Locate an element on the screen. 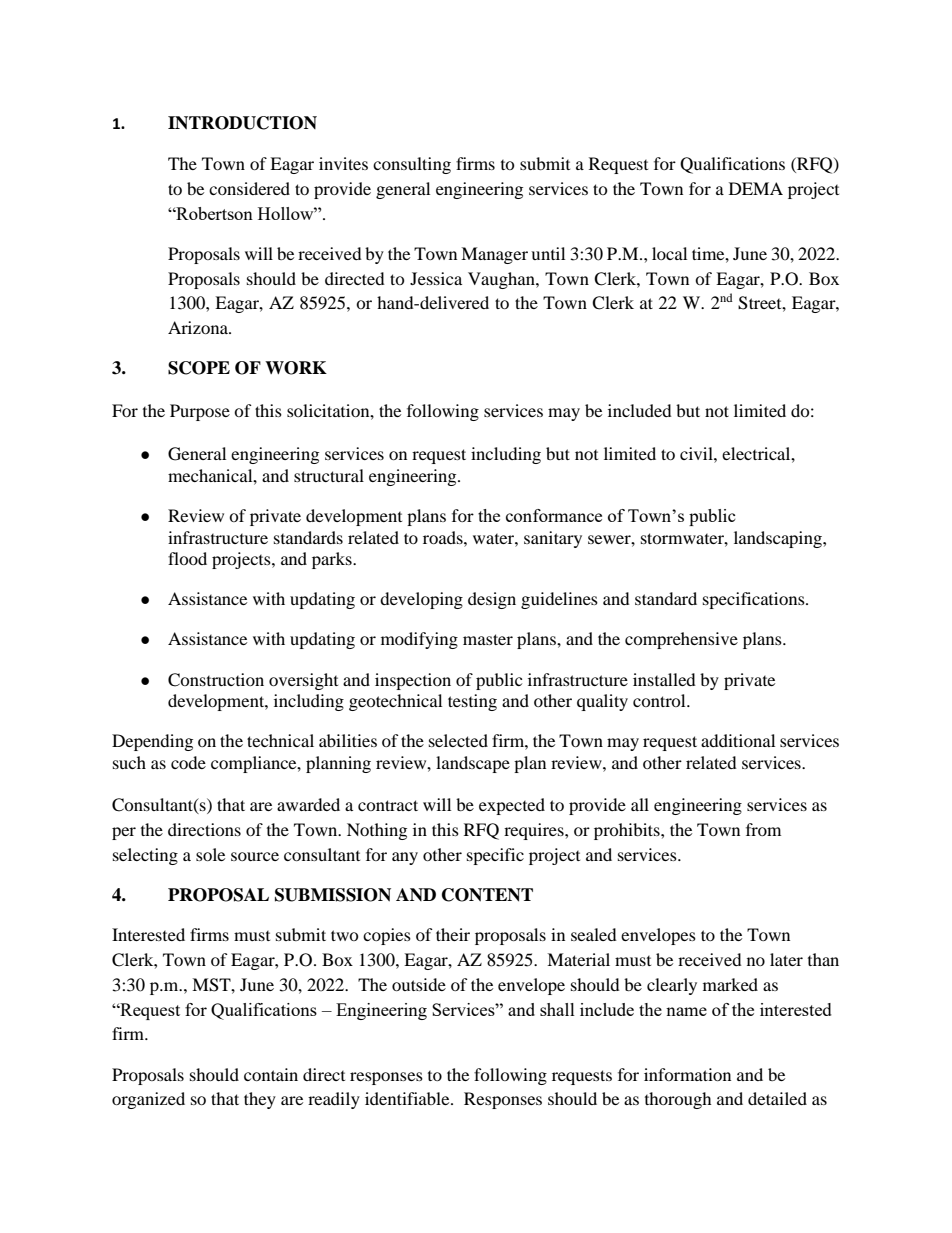 This screenshot has height=1233, width=952. landscaping is located at coordinates (779, 539).
